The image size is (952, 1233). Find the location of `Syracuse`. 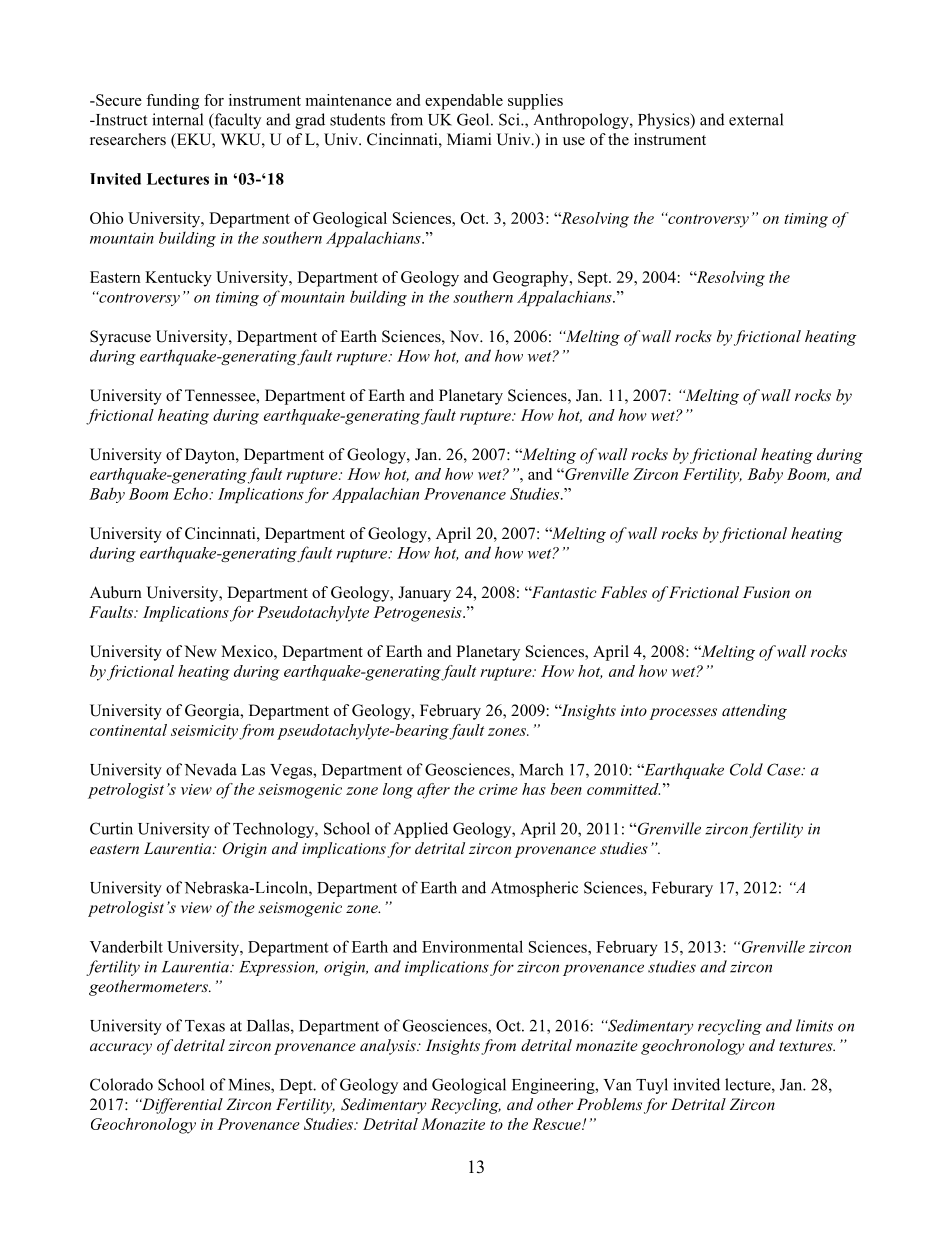

Syracuse is located at coordinates (120, 338).
